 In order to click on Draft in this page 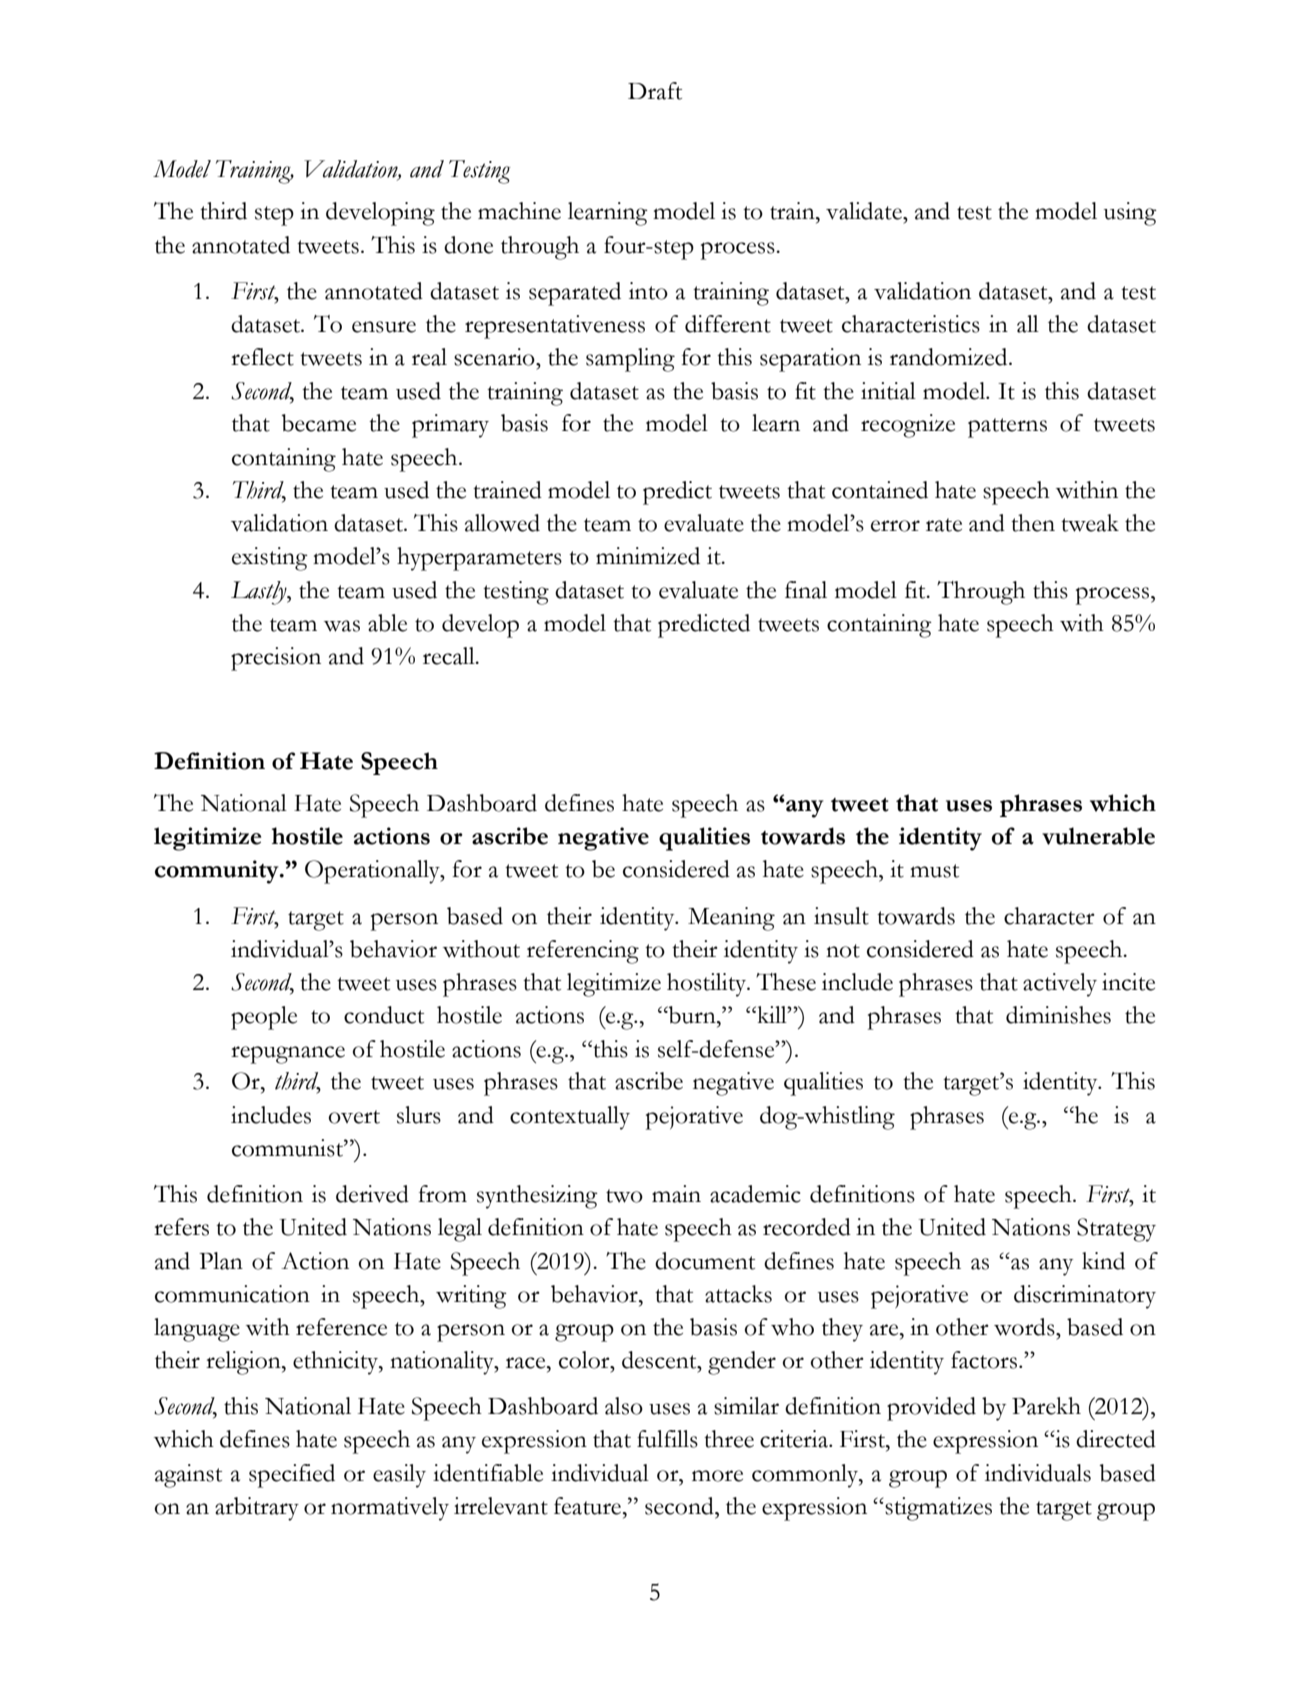, I will do `click(655, 91)`.
